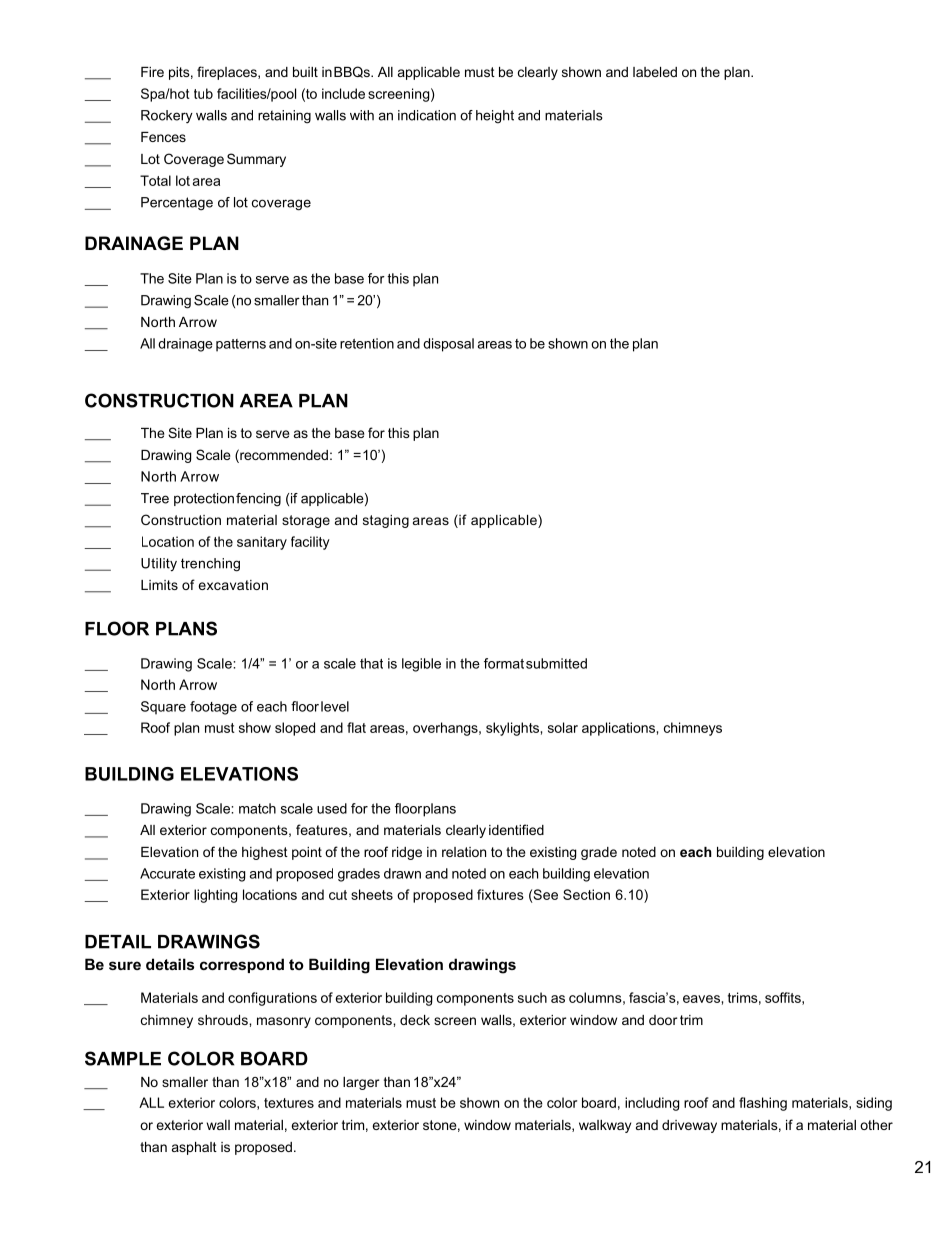 This screenshot has height=1233, width=952. I want to click on textures, so click(289, 1103).
